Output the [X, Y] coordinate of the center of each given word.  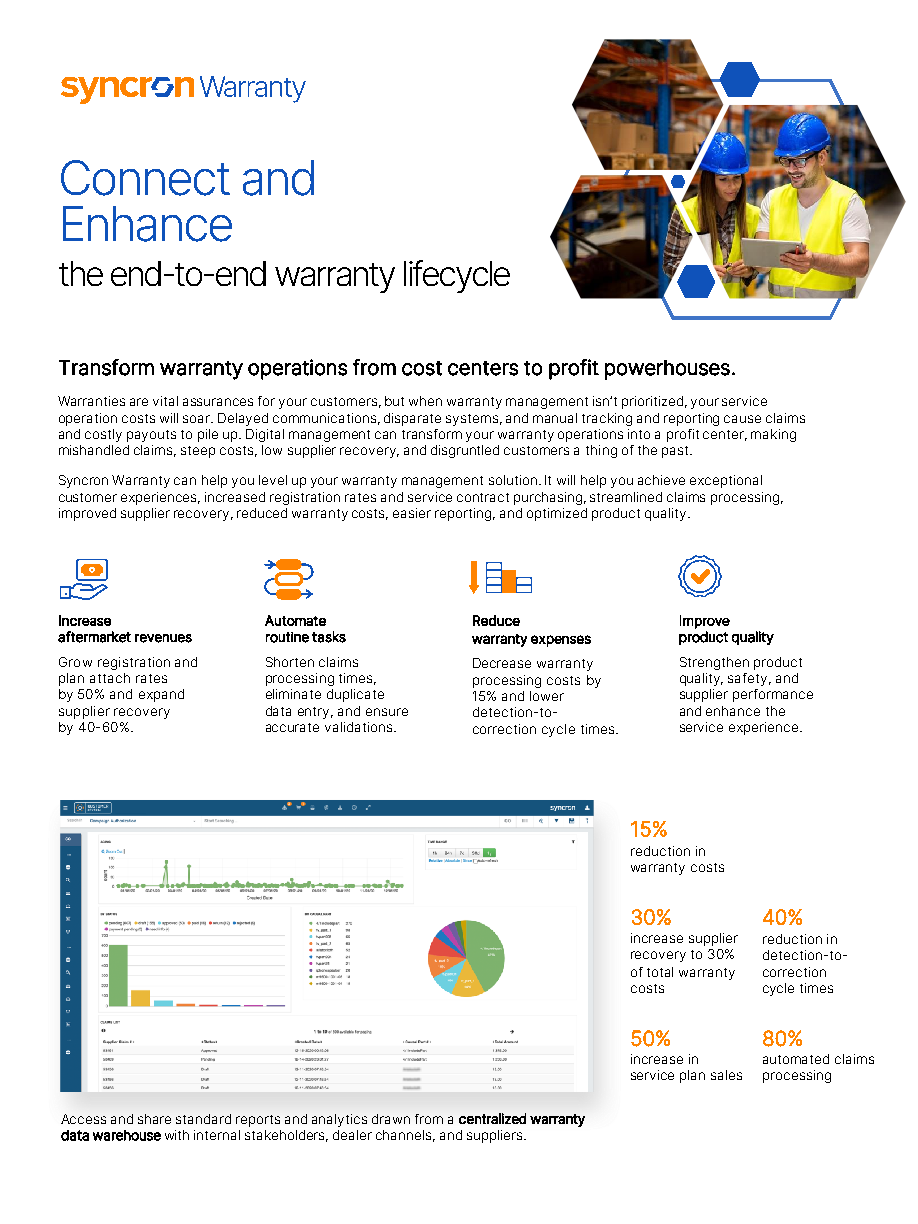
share [154, 1119]
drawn [391, 1119]
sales [726, 1075]
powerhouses [667, 370]
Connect [145, 178]
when [425, 401]
